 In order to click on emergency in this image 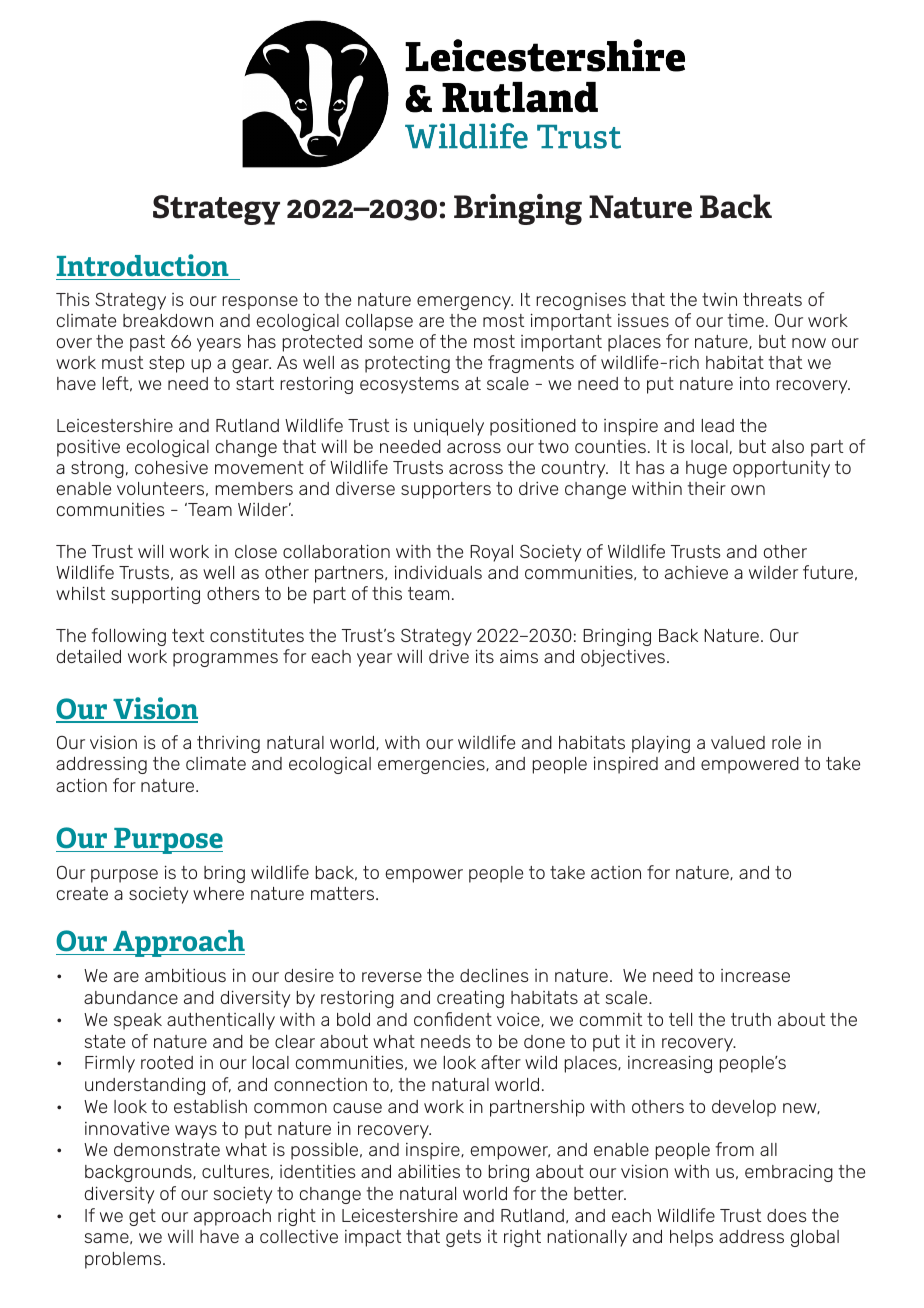, I will do `click(465, 303)`.
